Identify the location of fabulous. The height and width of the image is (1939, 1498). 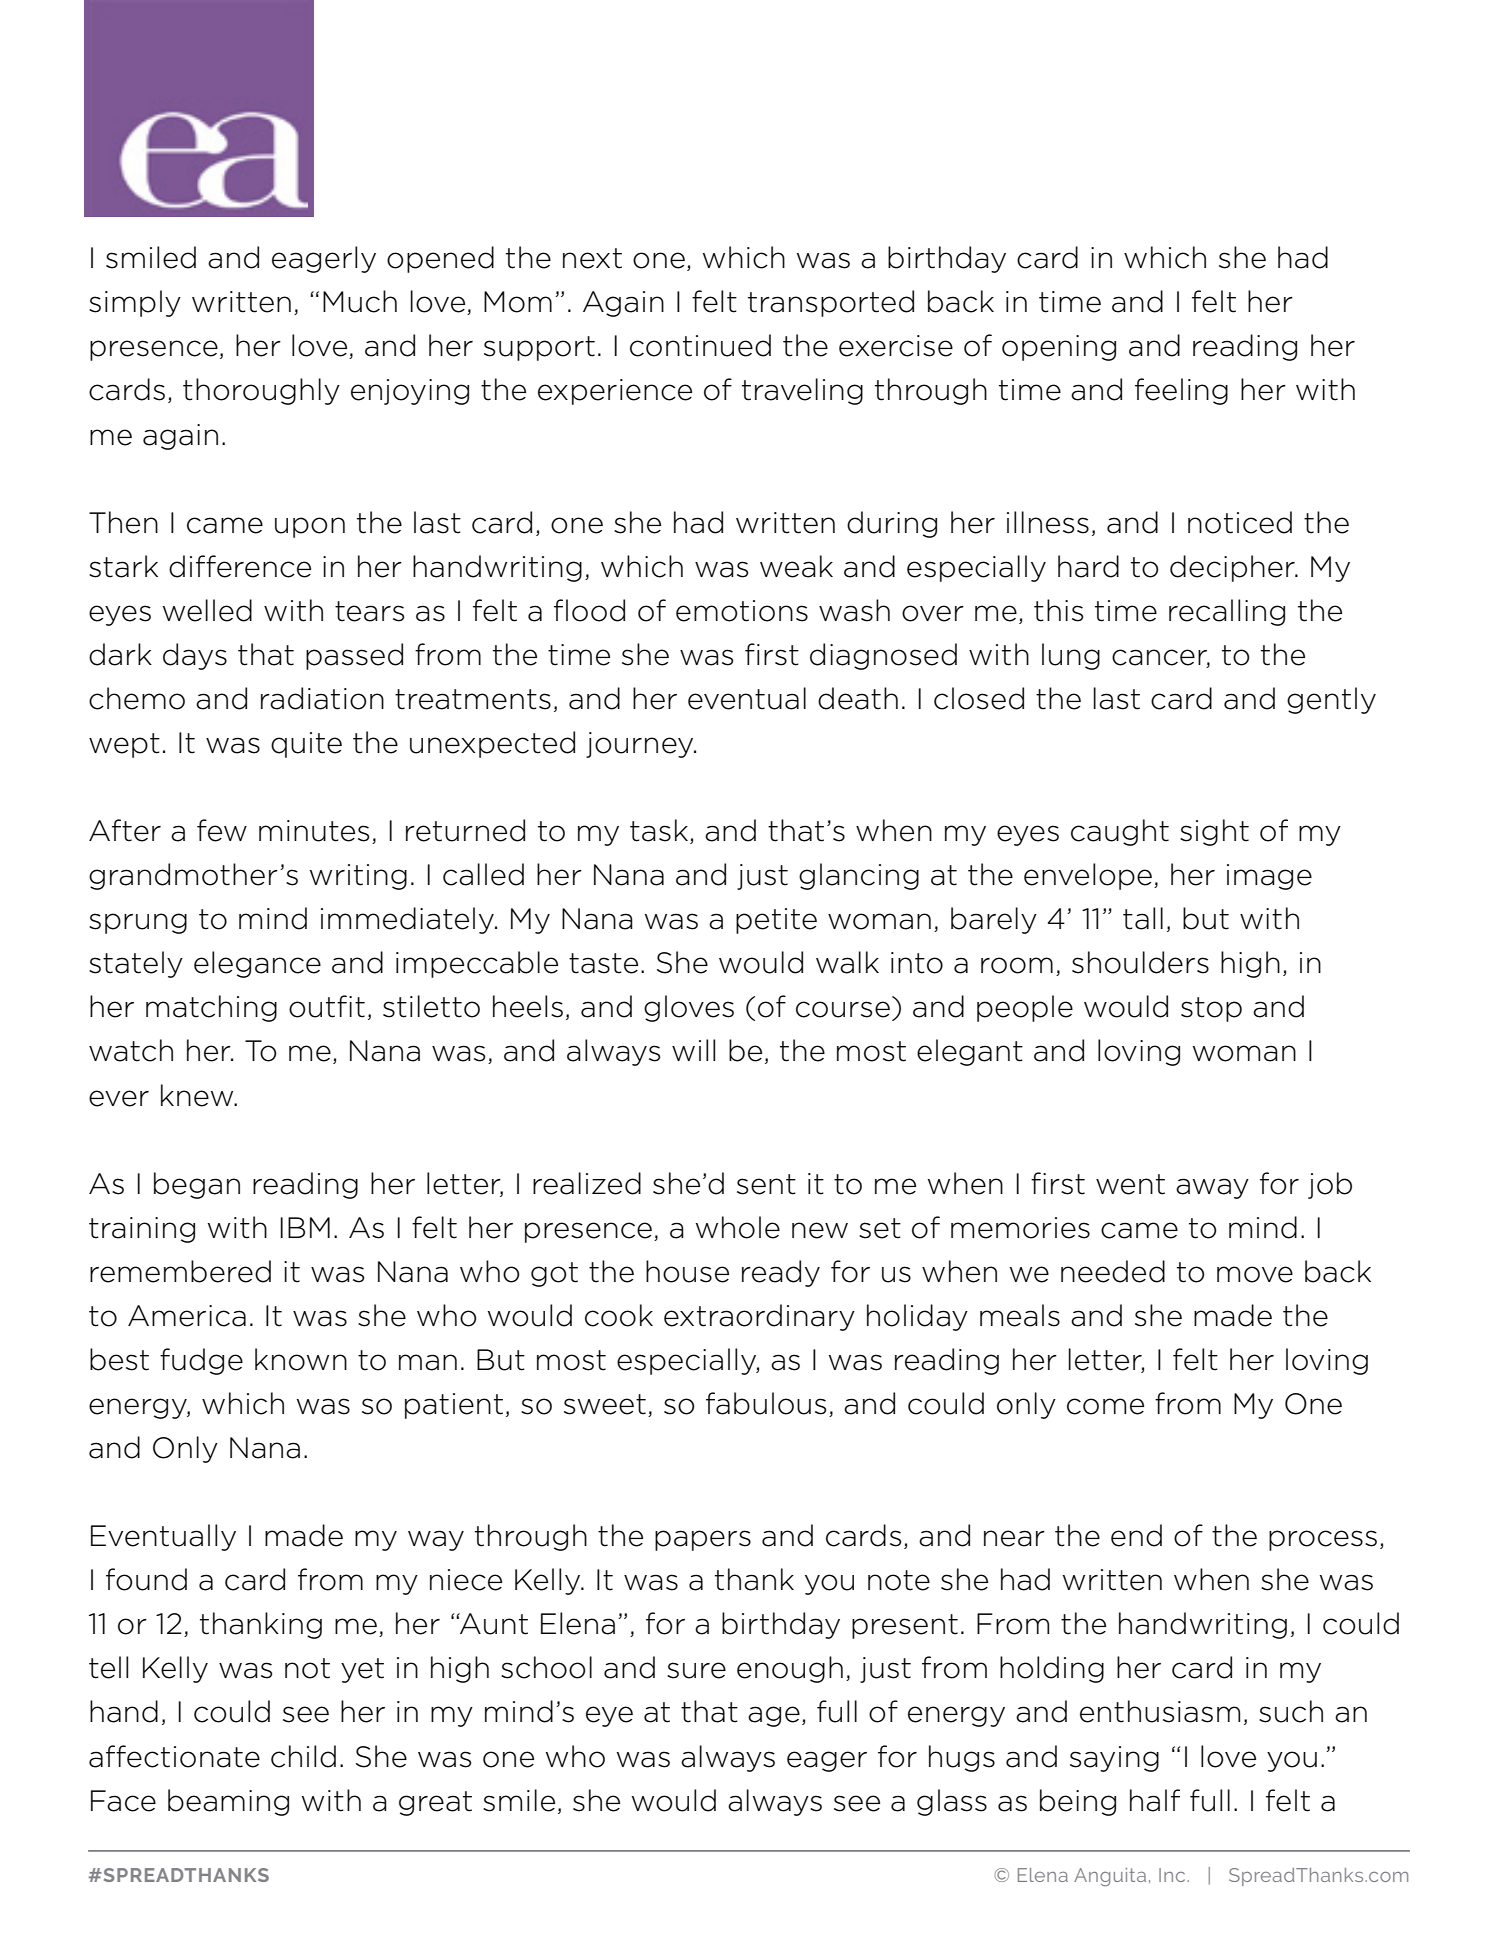
(766, 1403).
